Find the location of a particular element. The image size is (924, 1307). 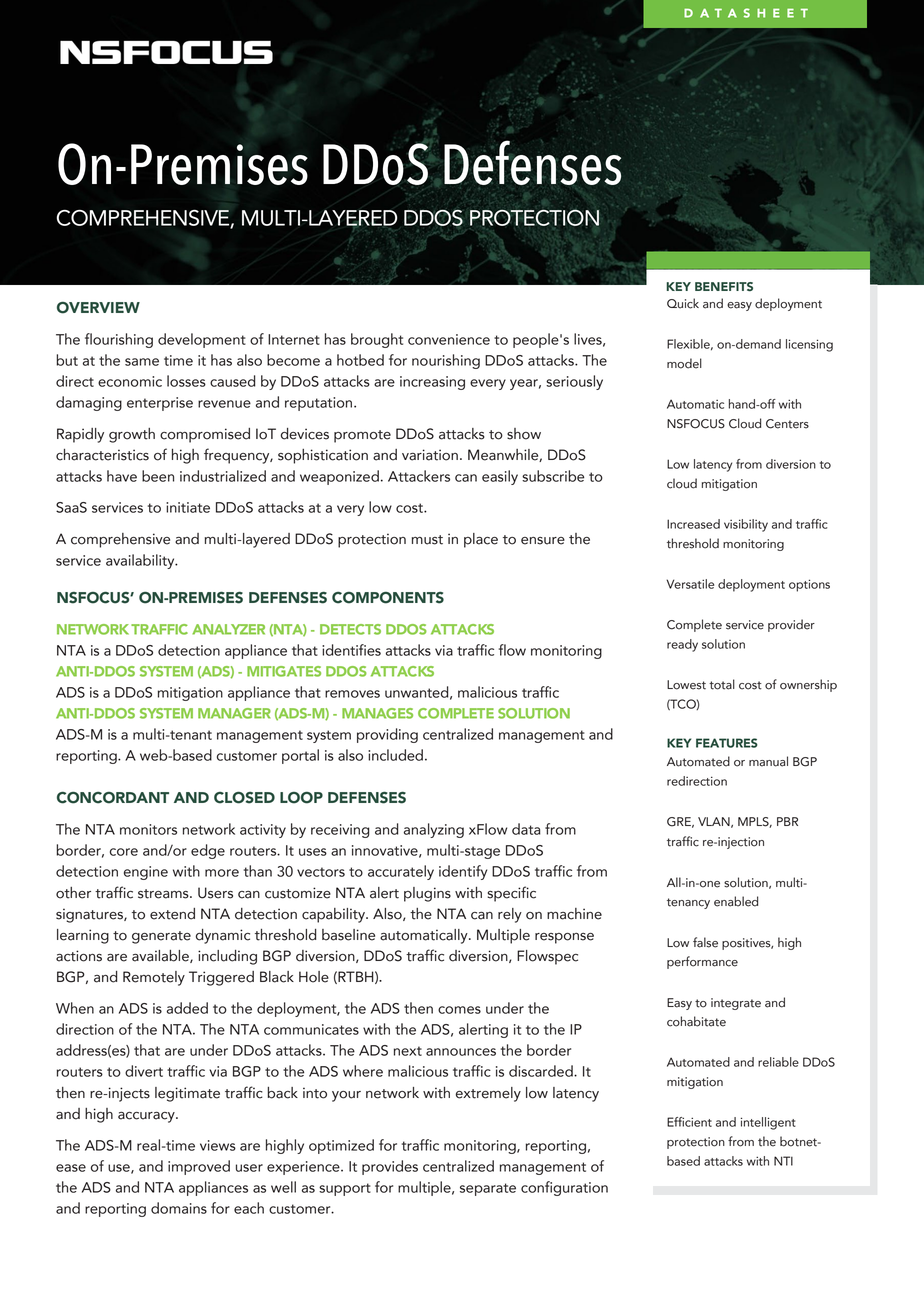

FEATURES is located at coordinates (727, 743).
